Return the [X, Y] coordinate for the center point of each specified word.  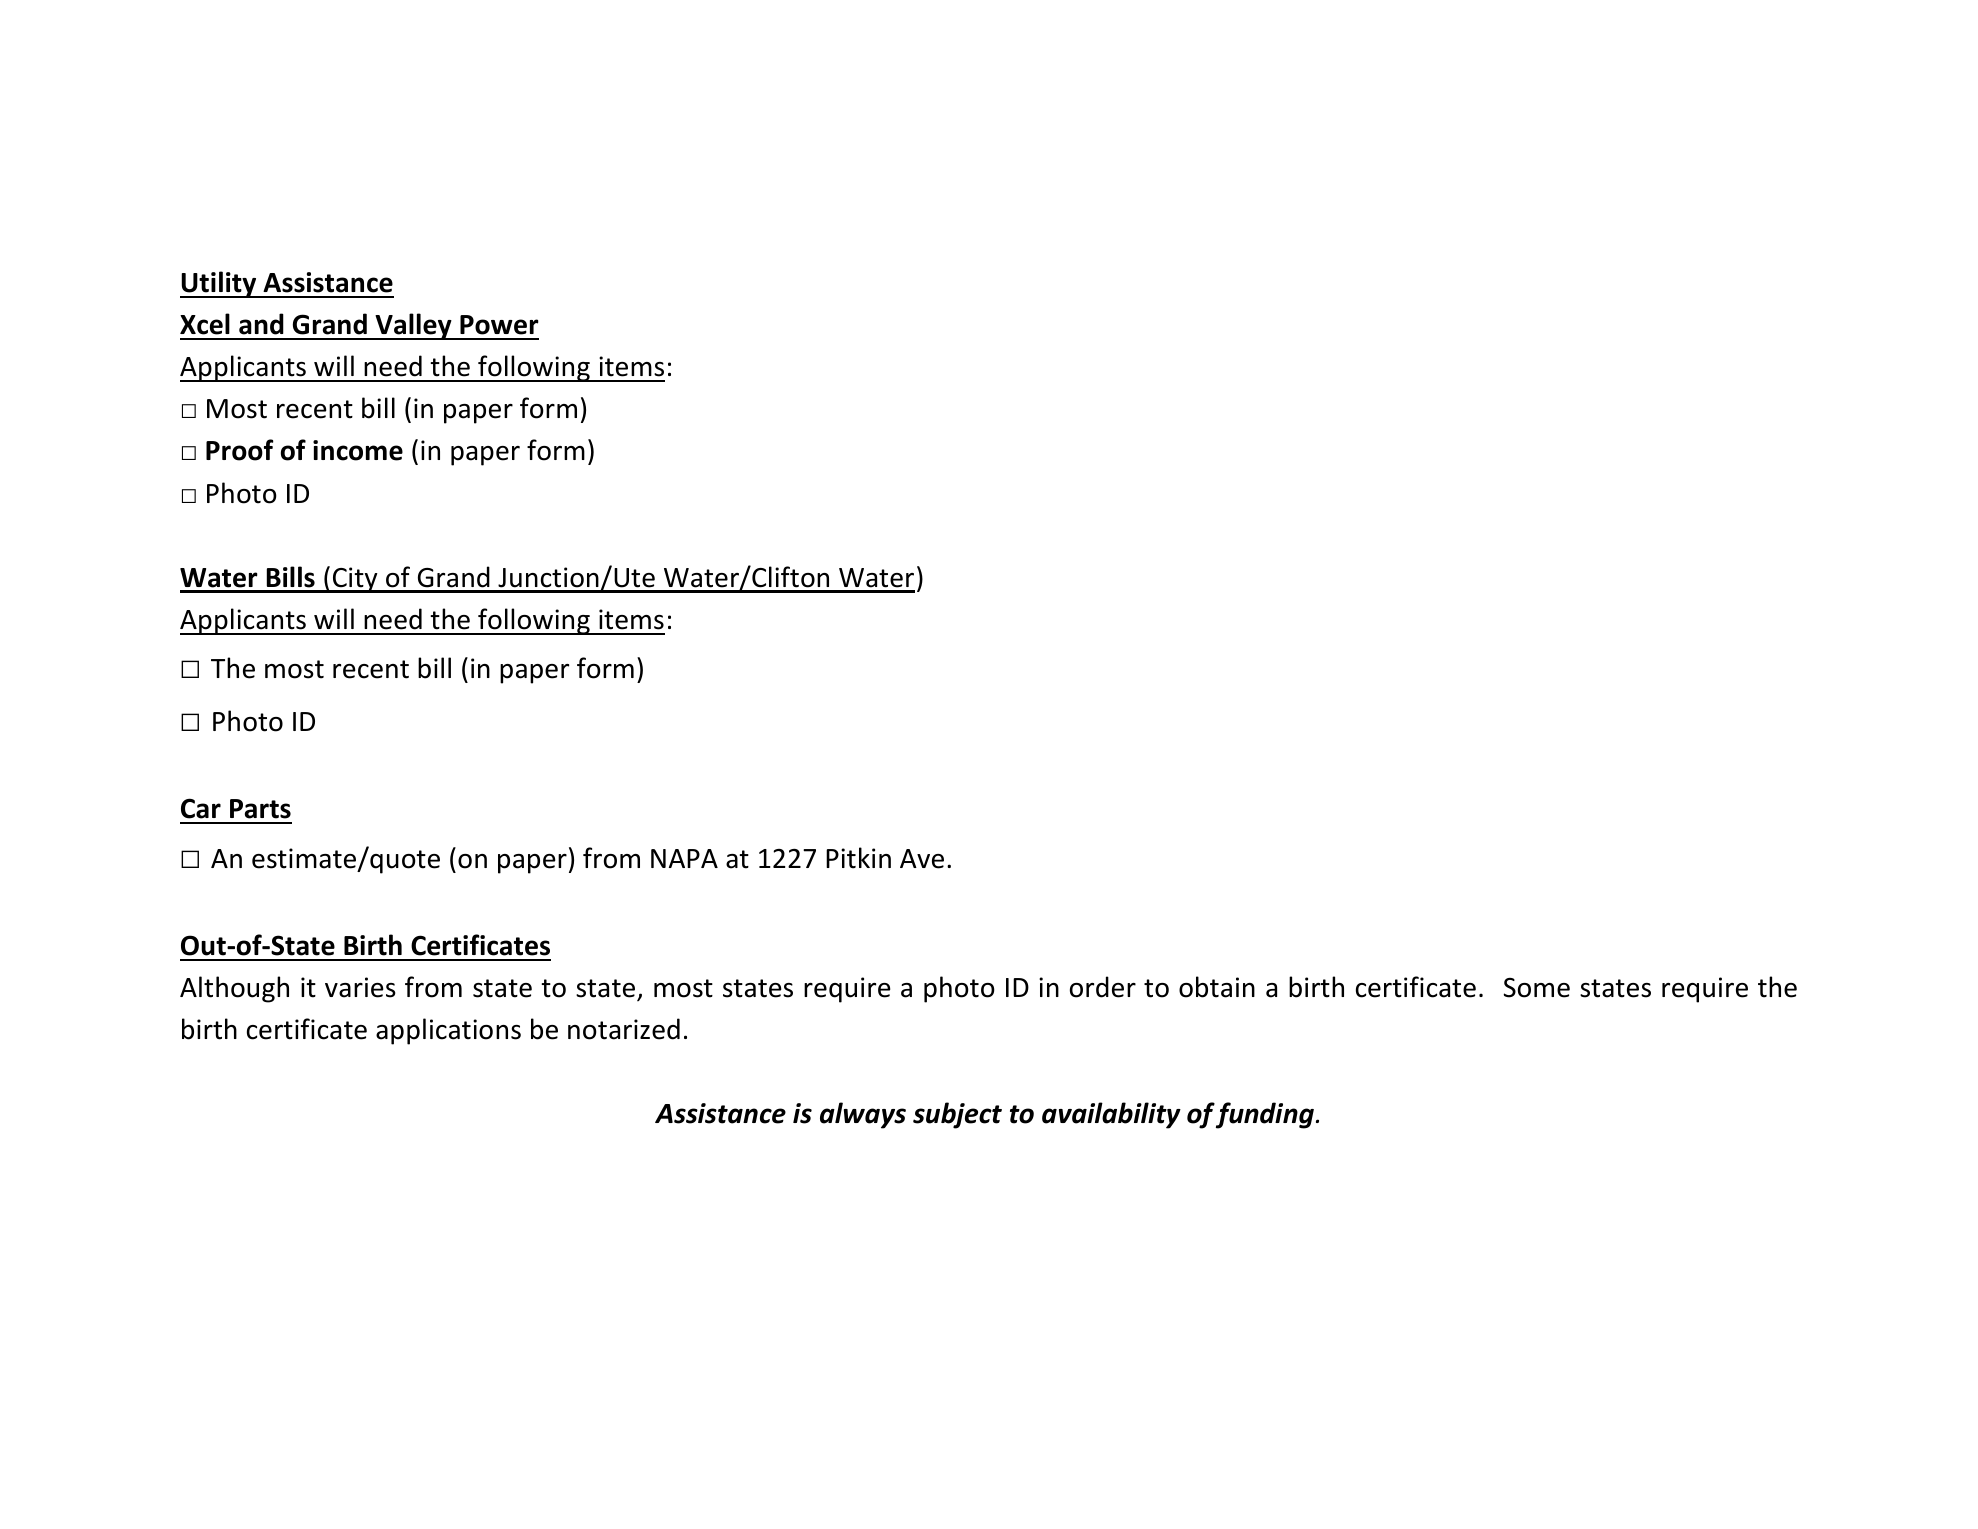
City [355, 580]
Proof [240, 450]
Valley [413, 326]
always [863, 1115]
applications [448, 1031]
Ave [922, 859]
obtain [1217, 987]
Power [499, 325]
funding [1265, 1115]
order [1103, 987]
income [358, 450]
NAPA [684, 858]
